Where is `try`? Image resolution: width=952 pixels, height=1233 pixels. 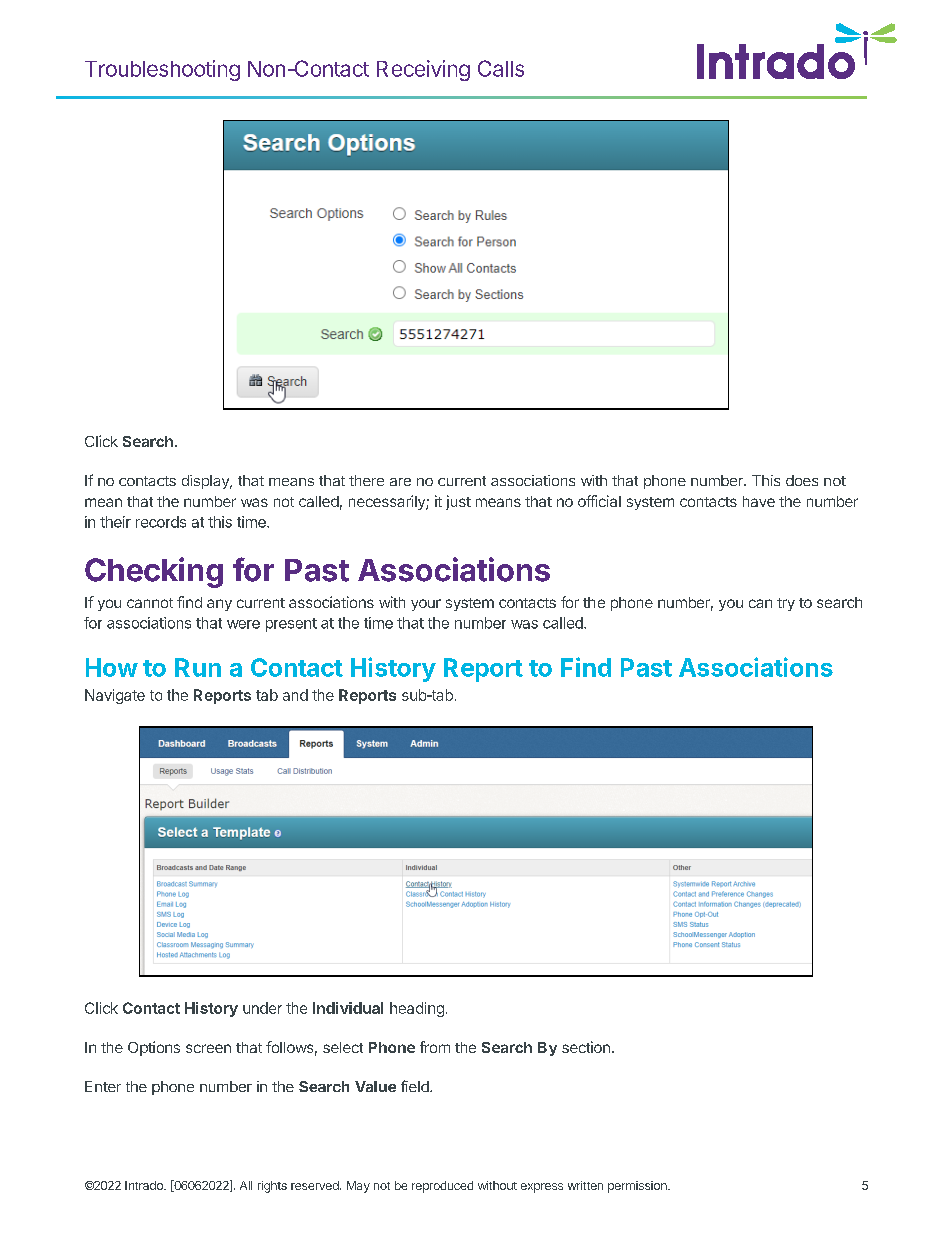
try is located at coordinates (786, 604).
